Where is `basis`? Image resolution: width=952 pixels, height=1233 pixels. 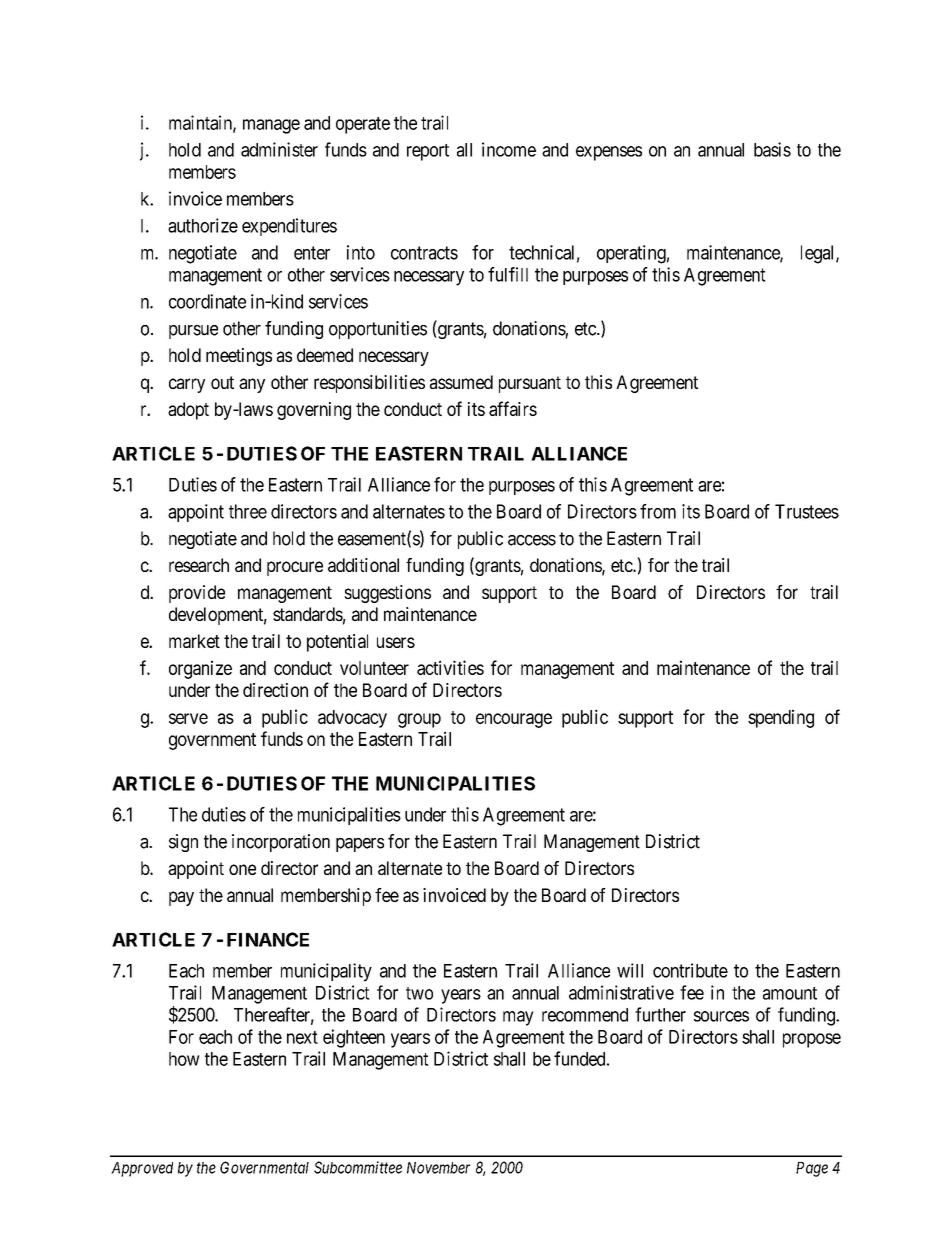 basis is located at coordinates (772, 149).
